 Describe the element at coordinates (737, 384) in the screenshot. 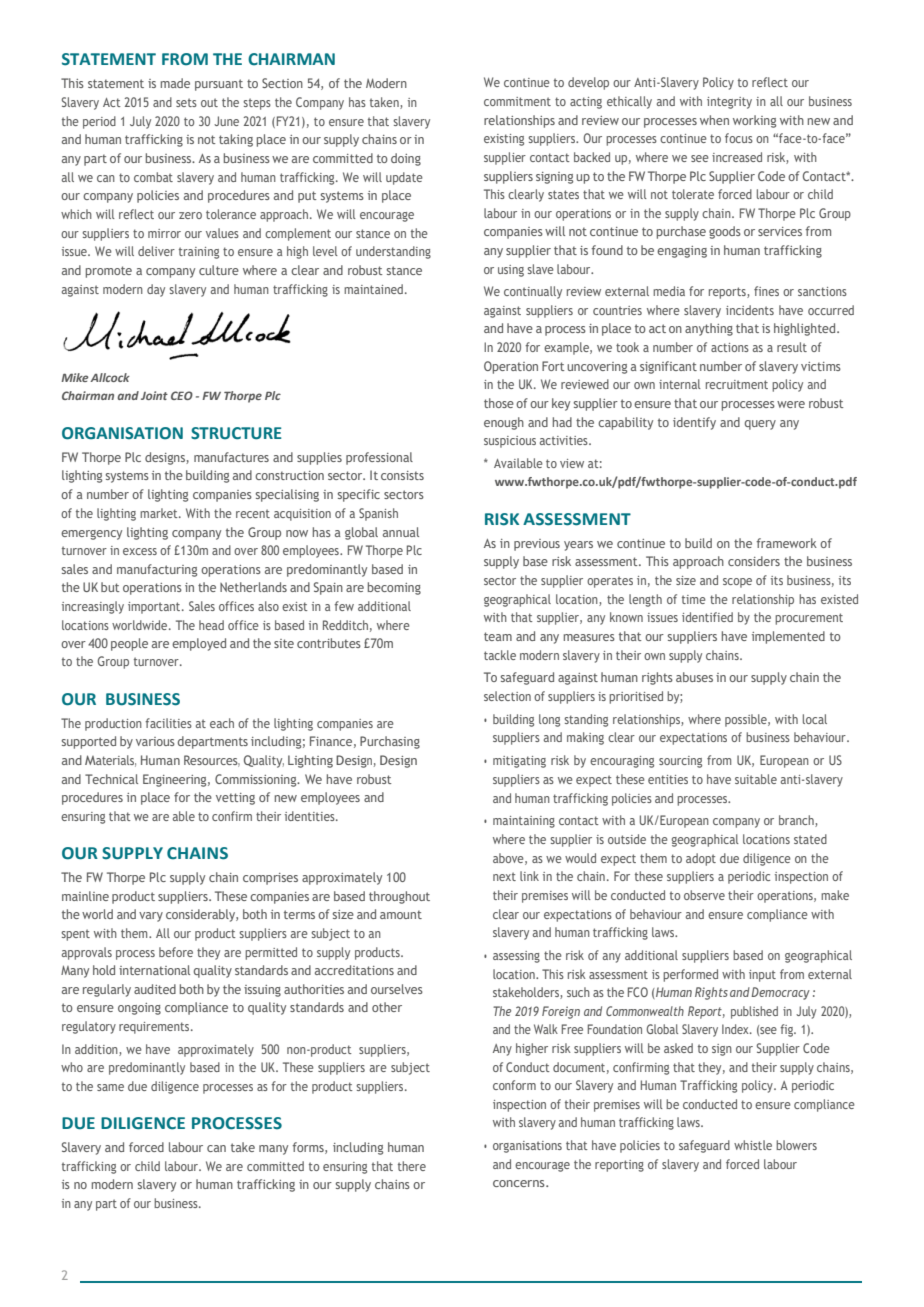

I see `recruitment` at that location.
